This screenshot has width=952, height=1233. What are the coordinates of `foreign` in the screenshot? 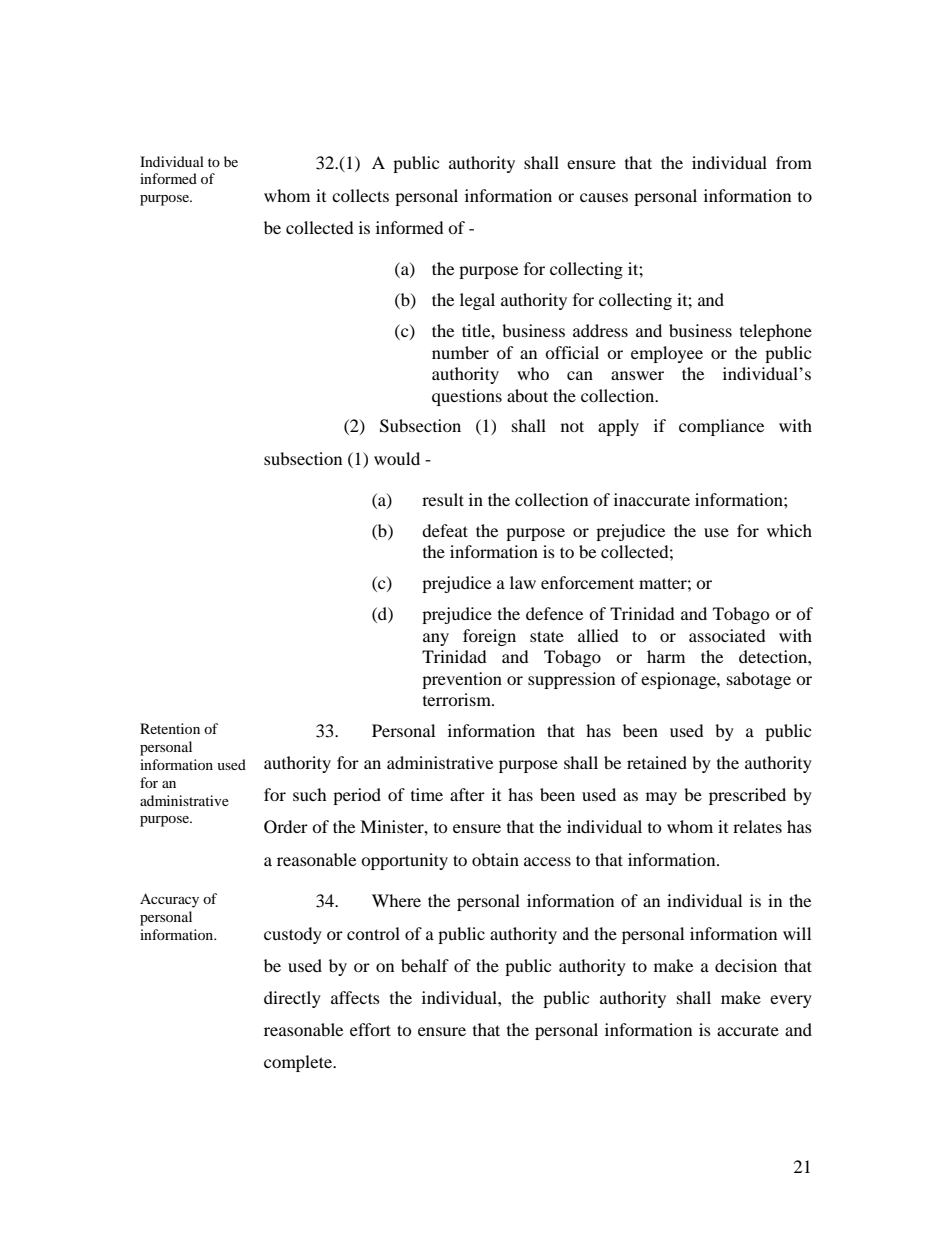 It's located at (489, 637).
